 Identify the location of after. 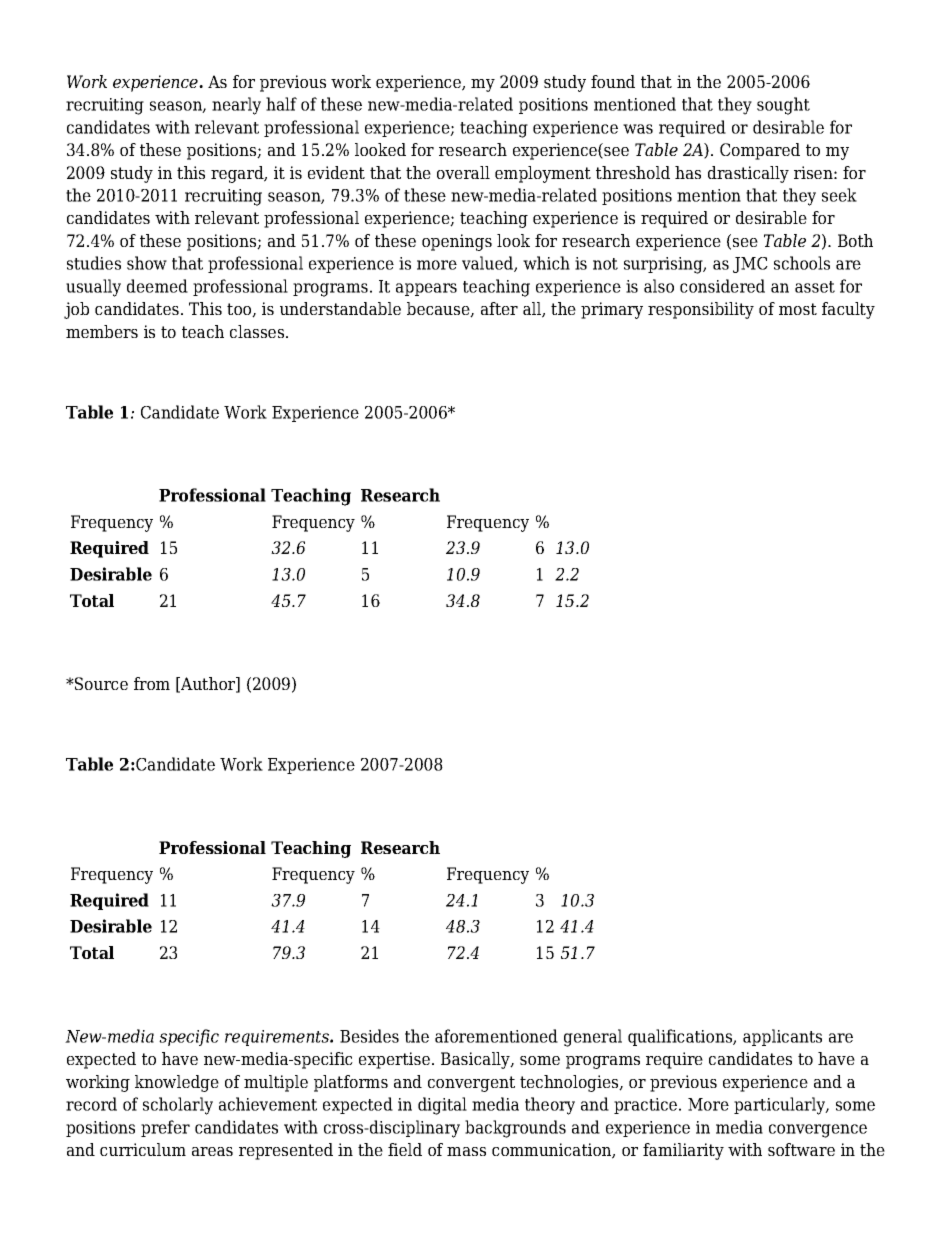
(499, 308).
